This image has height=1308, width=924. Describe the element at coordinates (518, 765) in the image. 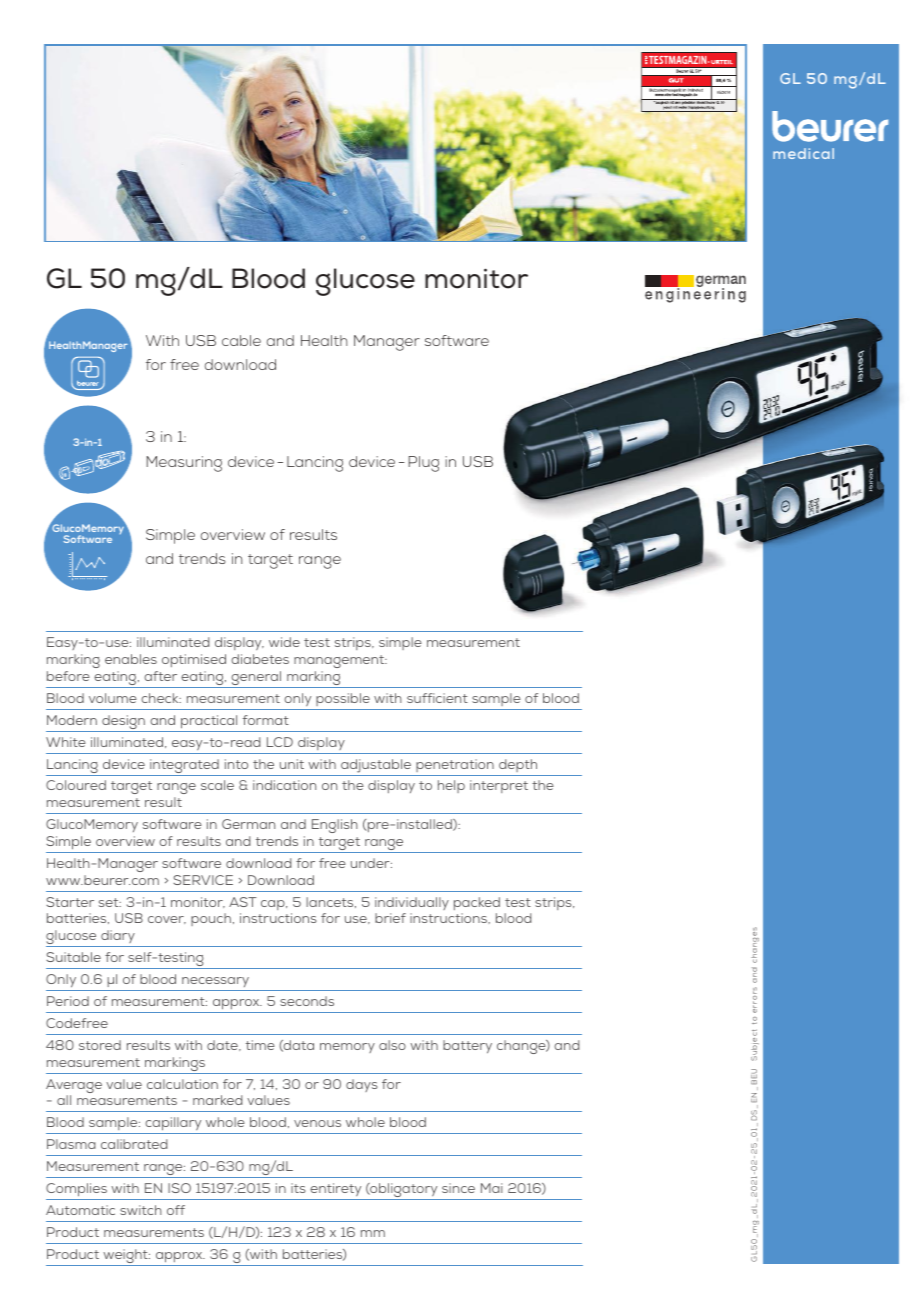

I see `depth` at that location.
